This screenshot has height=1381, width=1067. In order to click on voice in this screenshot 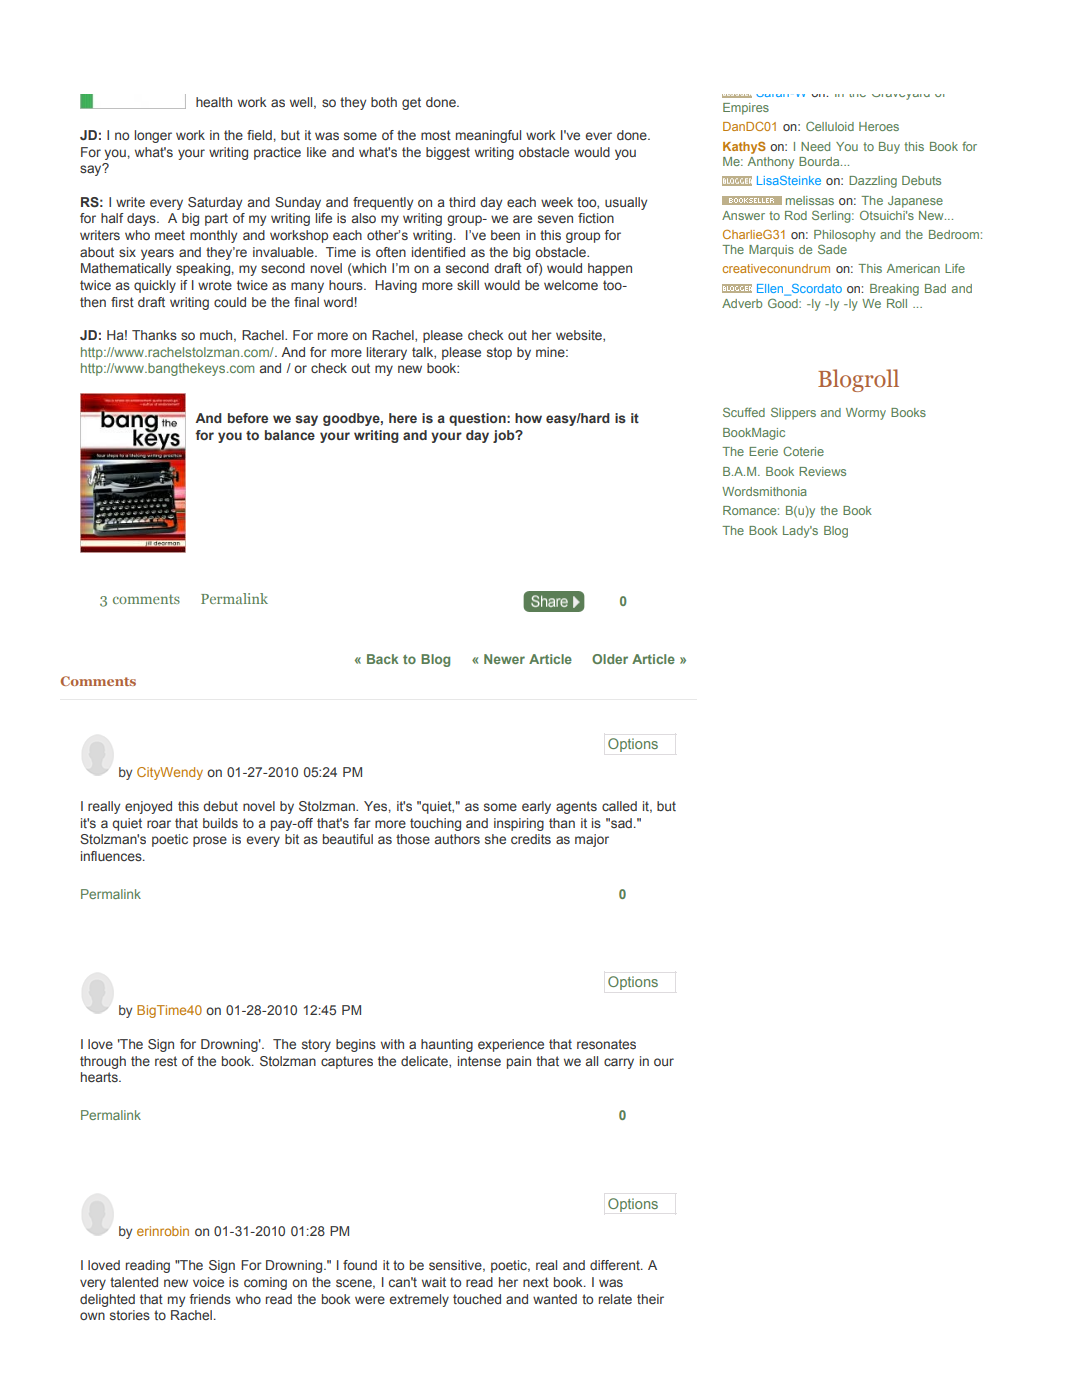, I will do `click(208, 1282)`.
